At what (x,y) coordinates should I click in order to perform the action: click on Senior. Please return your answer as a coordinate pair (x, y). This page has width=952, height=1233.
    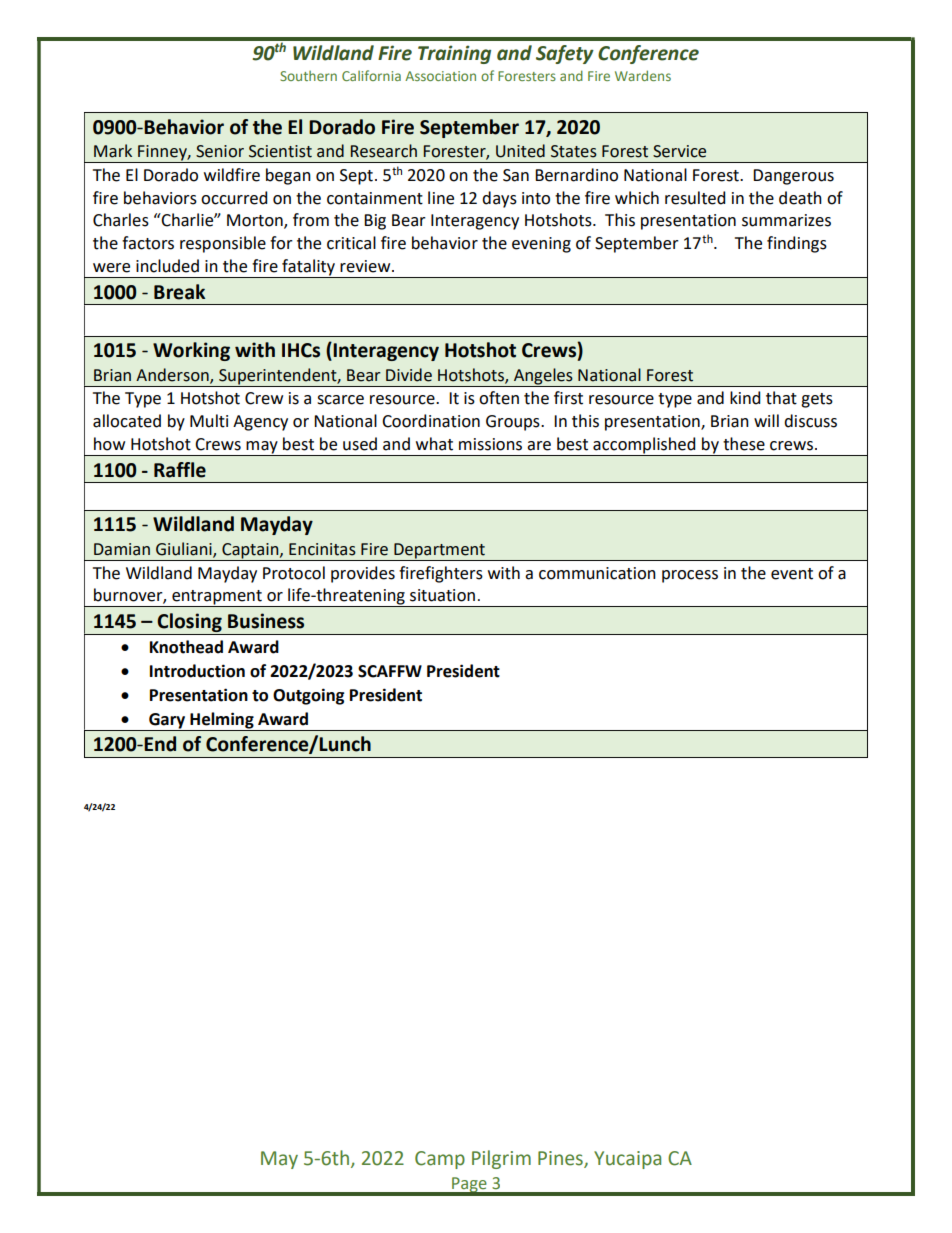
    Looking at the image, I should click on (220, 151).
